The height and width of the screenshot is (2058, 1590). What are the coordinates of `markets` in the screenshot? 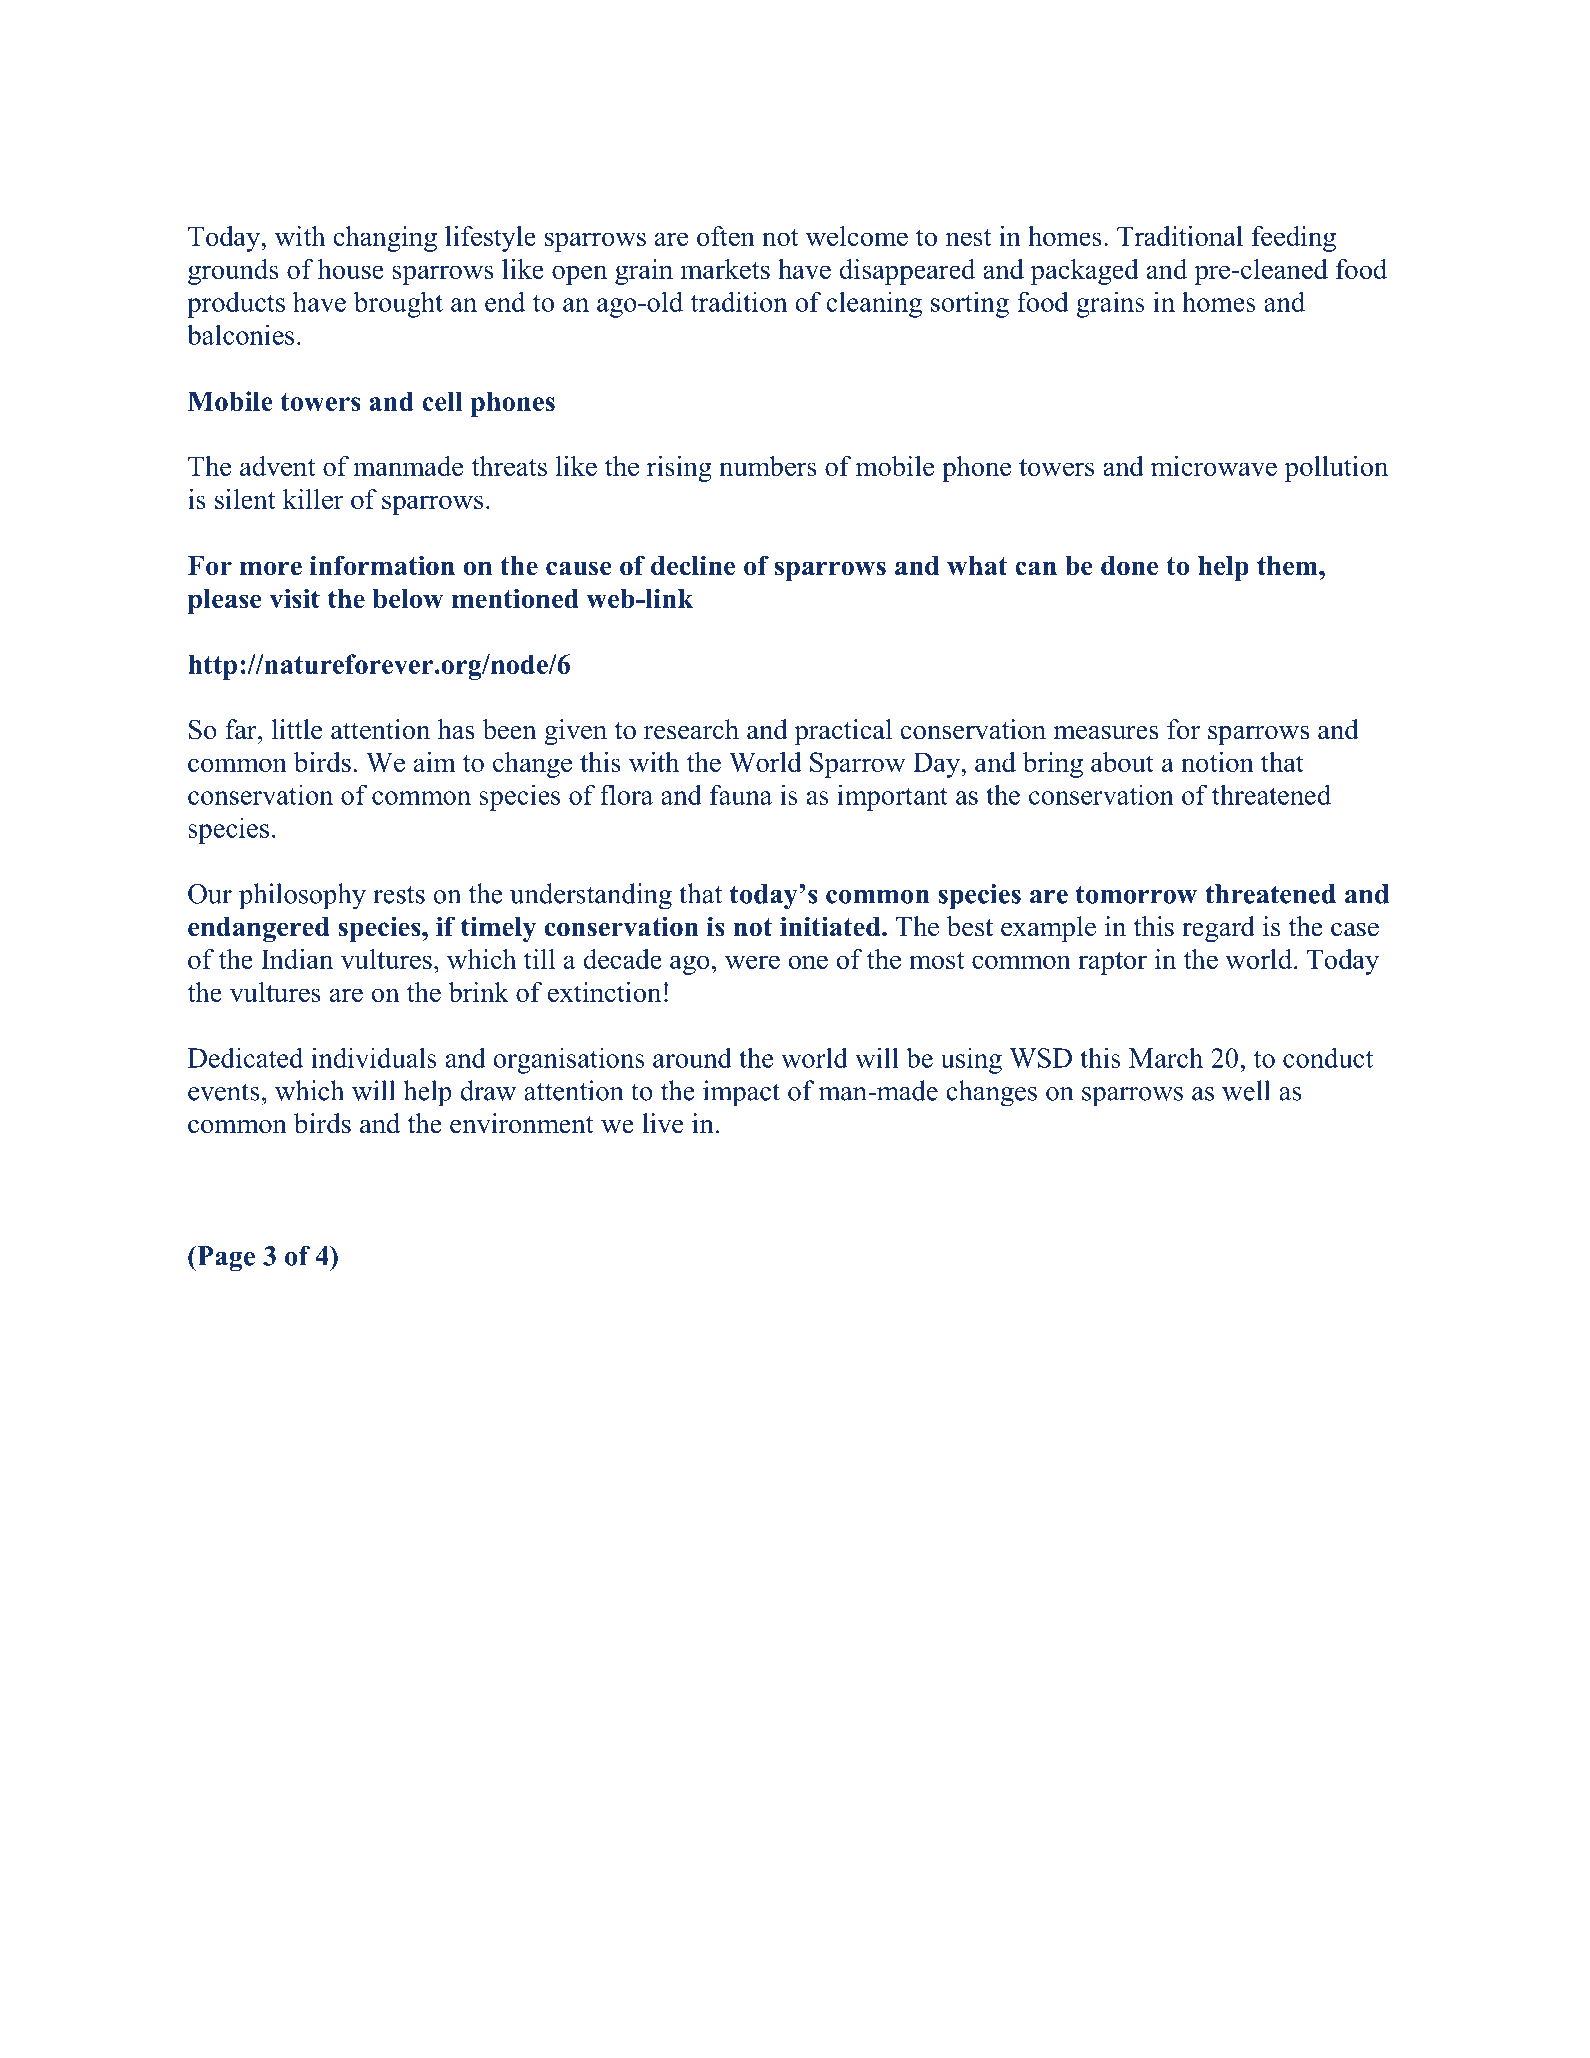 It's located at (725, 269).
